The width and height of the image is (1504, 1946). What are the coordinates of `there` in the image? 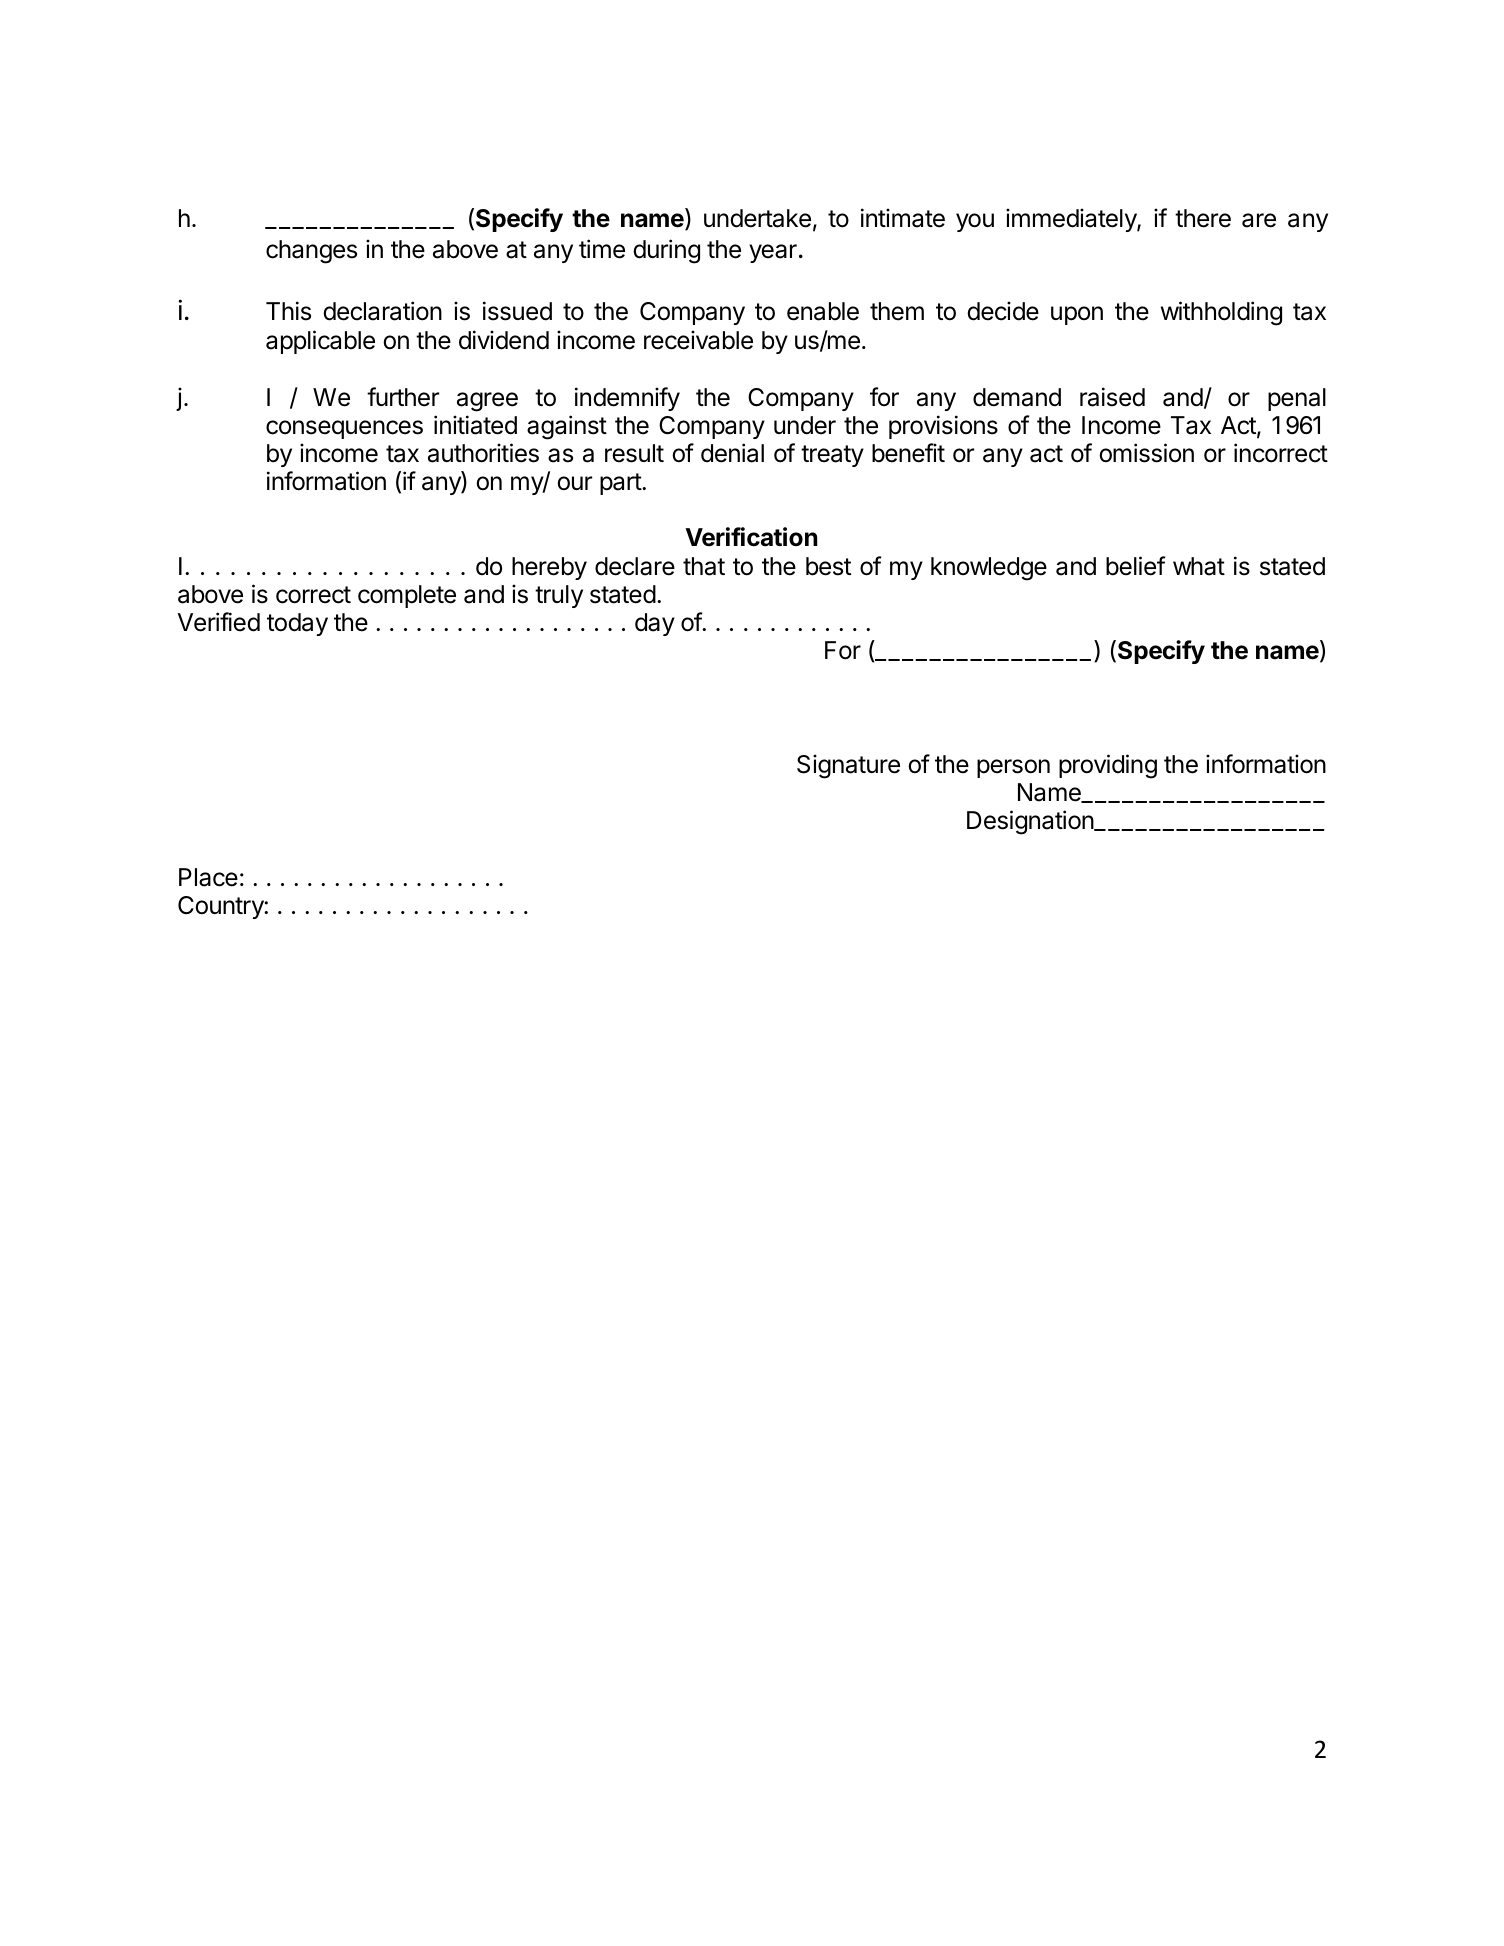 It's located at (1203, 218).
